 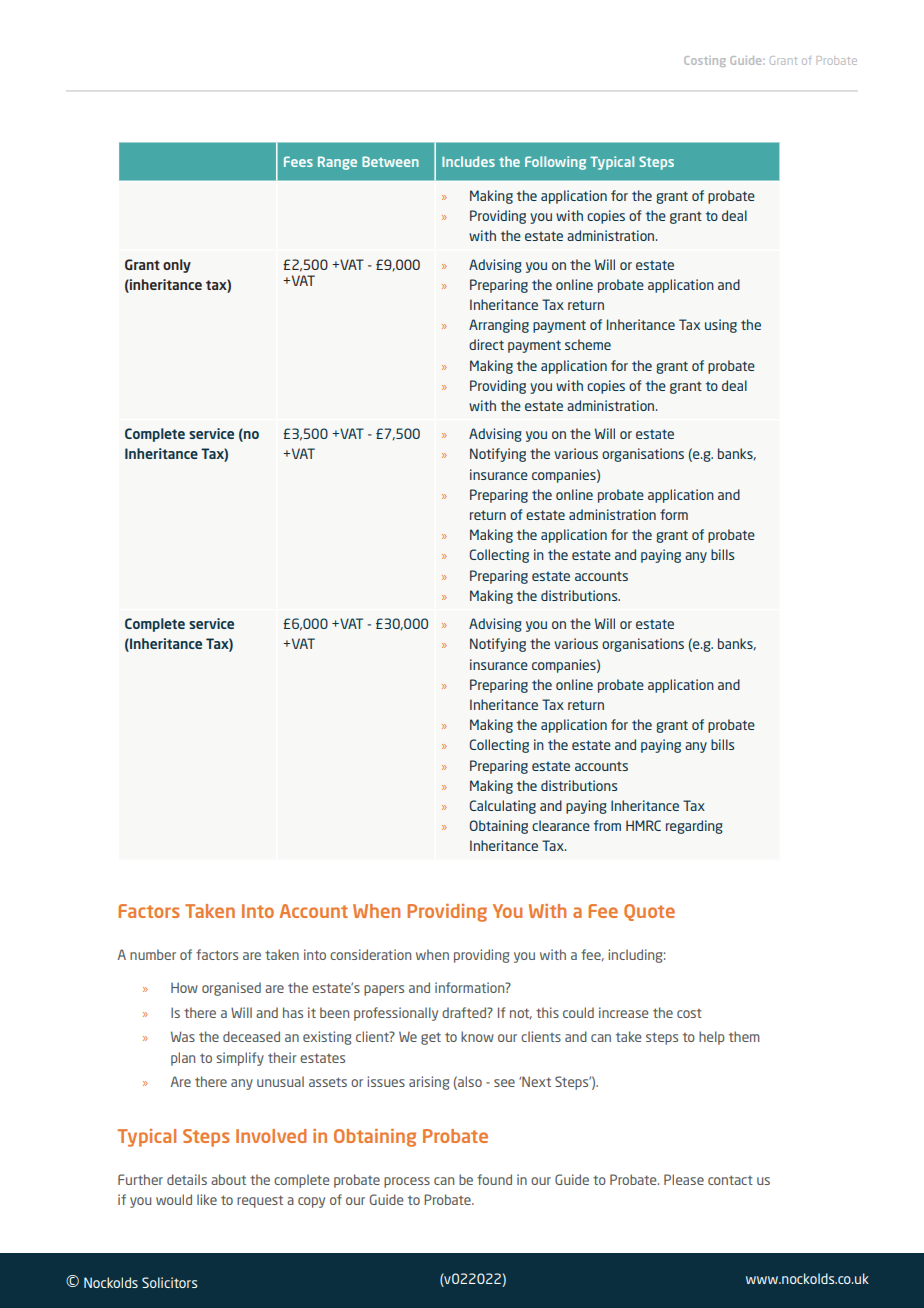 I want to click on Arranging, so click(x=499, y=326).
